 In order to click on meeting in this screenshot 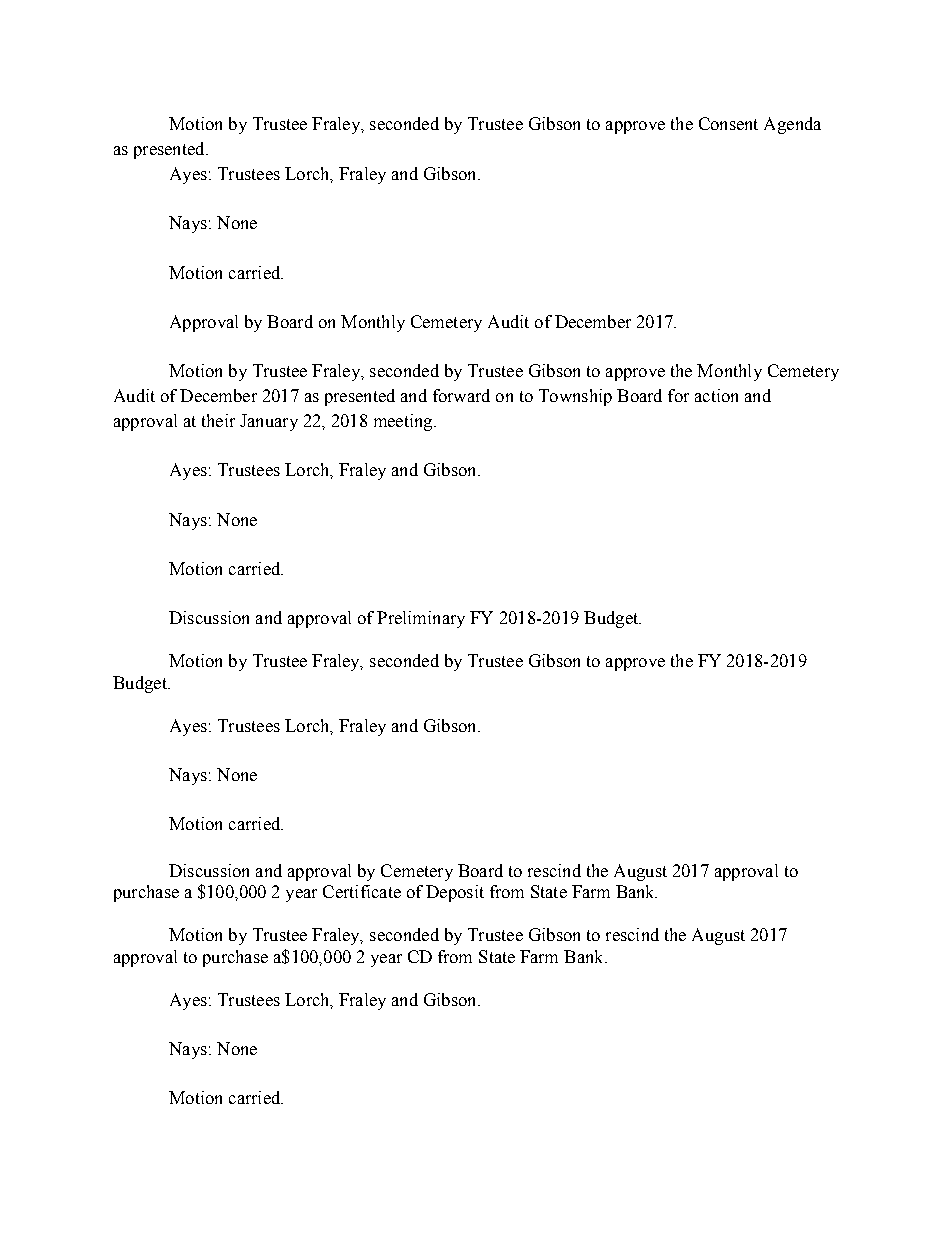, I will do `click(404, 422)`.
